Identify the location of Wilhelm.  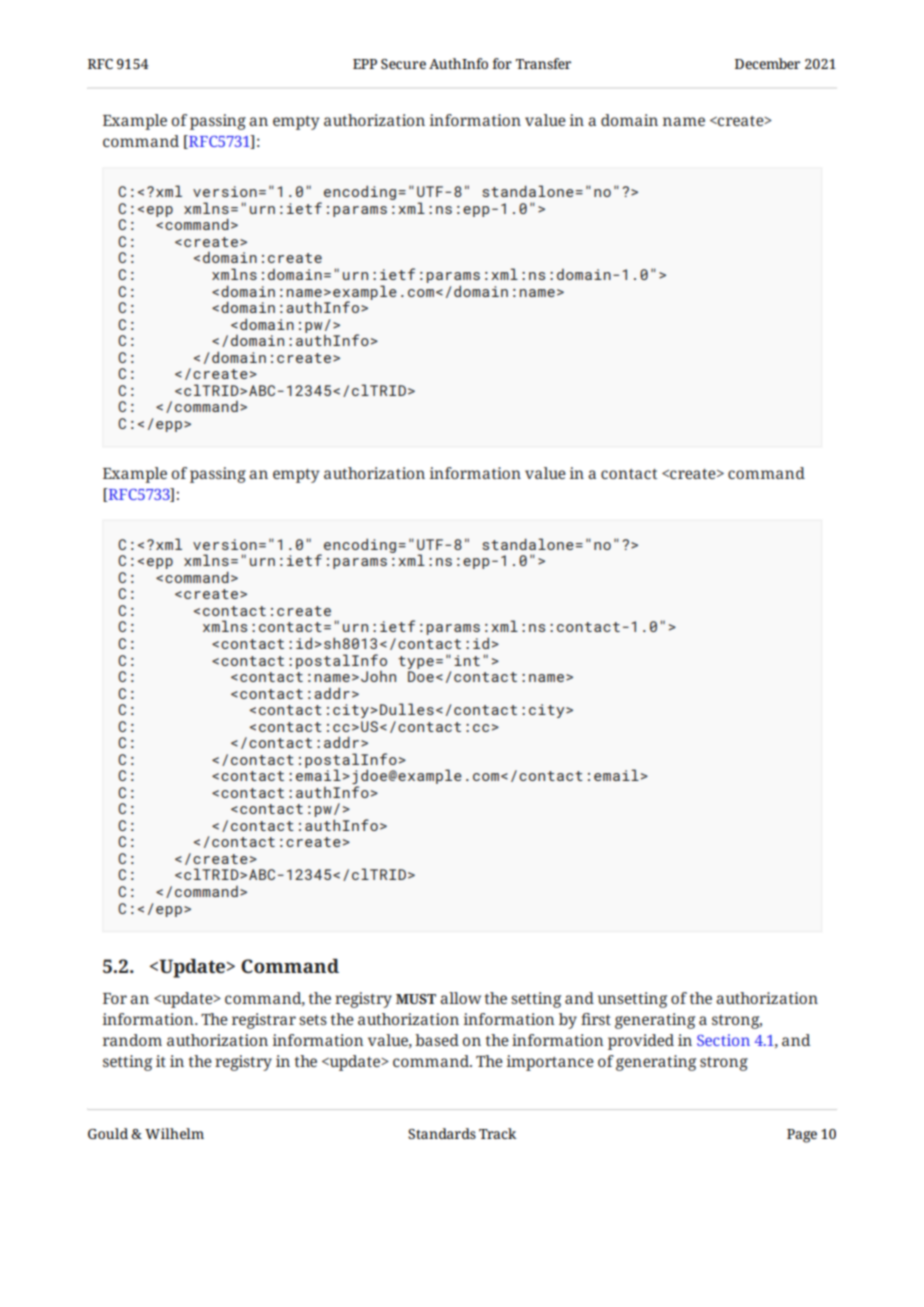
(174, 1133).
